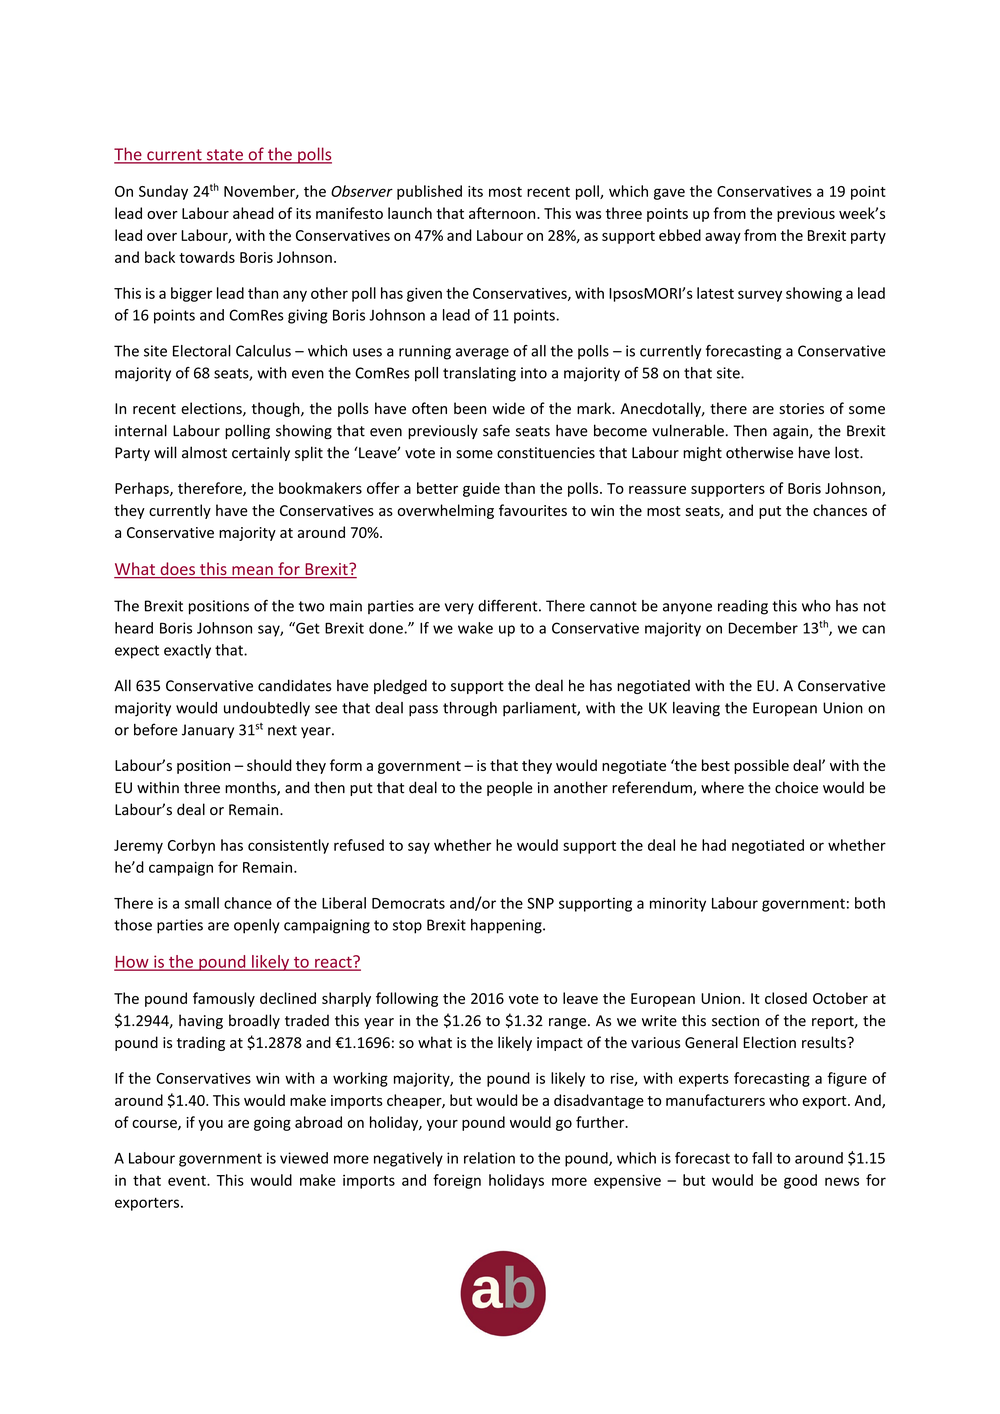  I want to click on away, so click(723, 238).
